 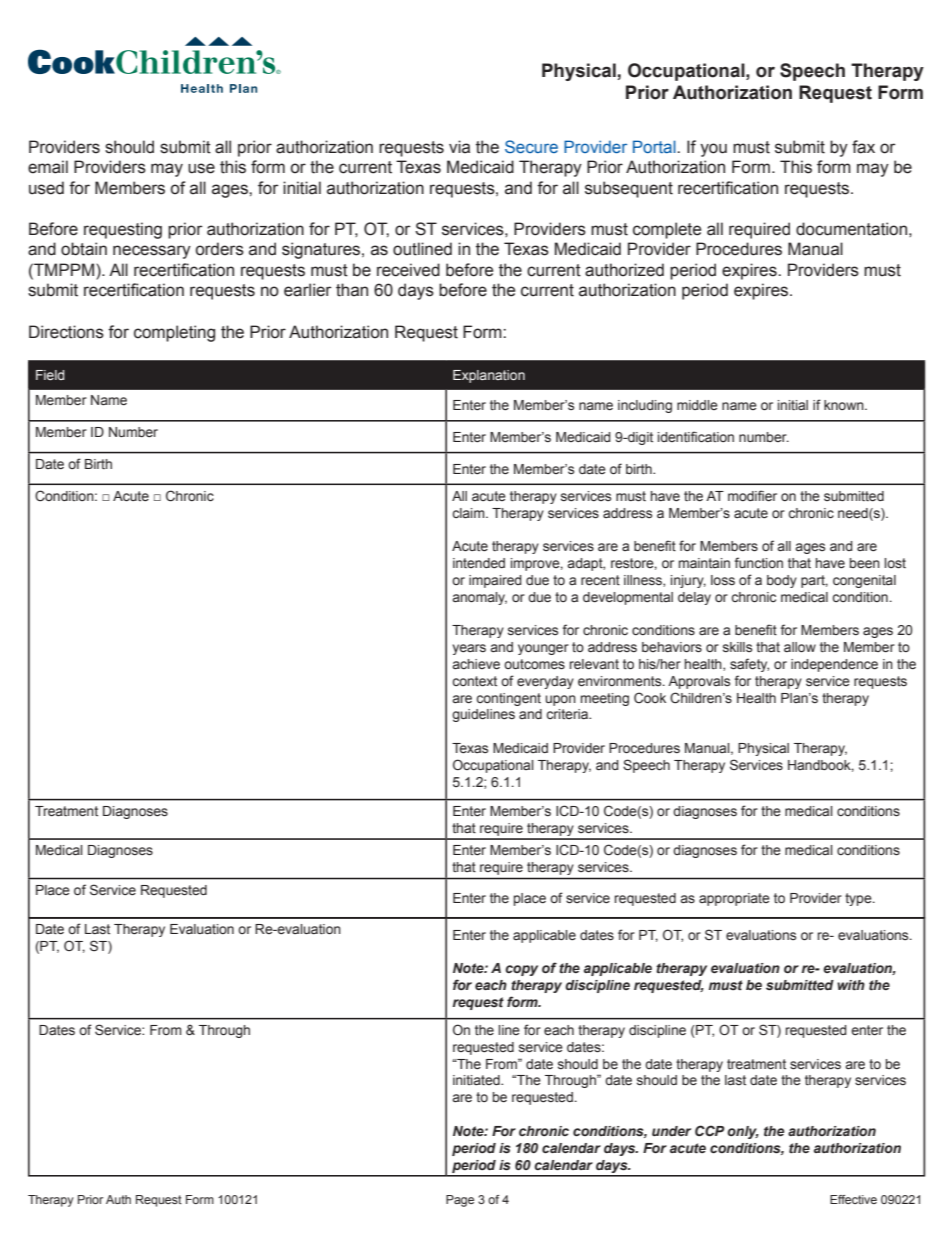 I want to click on context, so click(x=474, y=681).
